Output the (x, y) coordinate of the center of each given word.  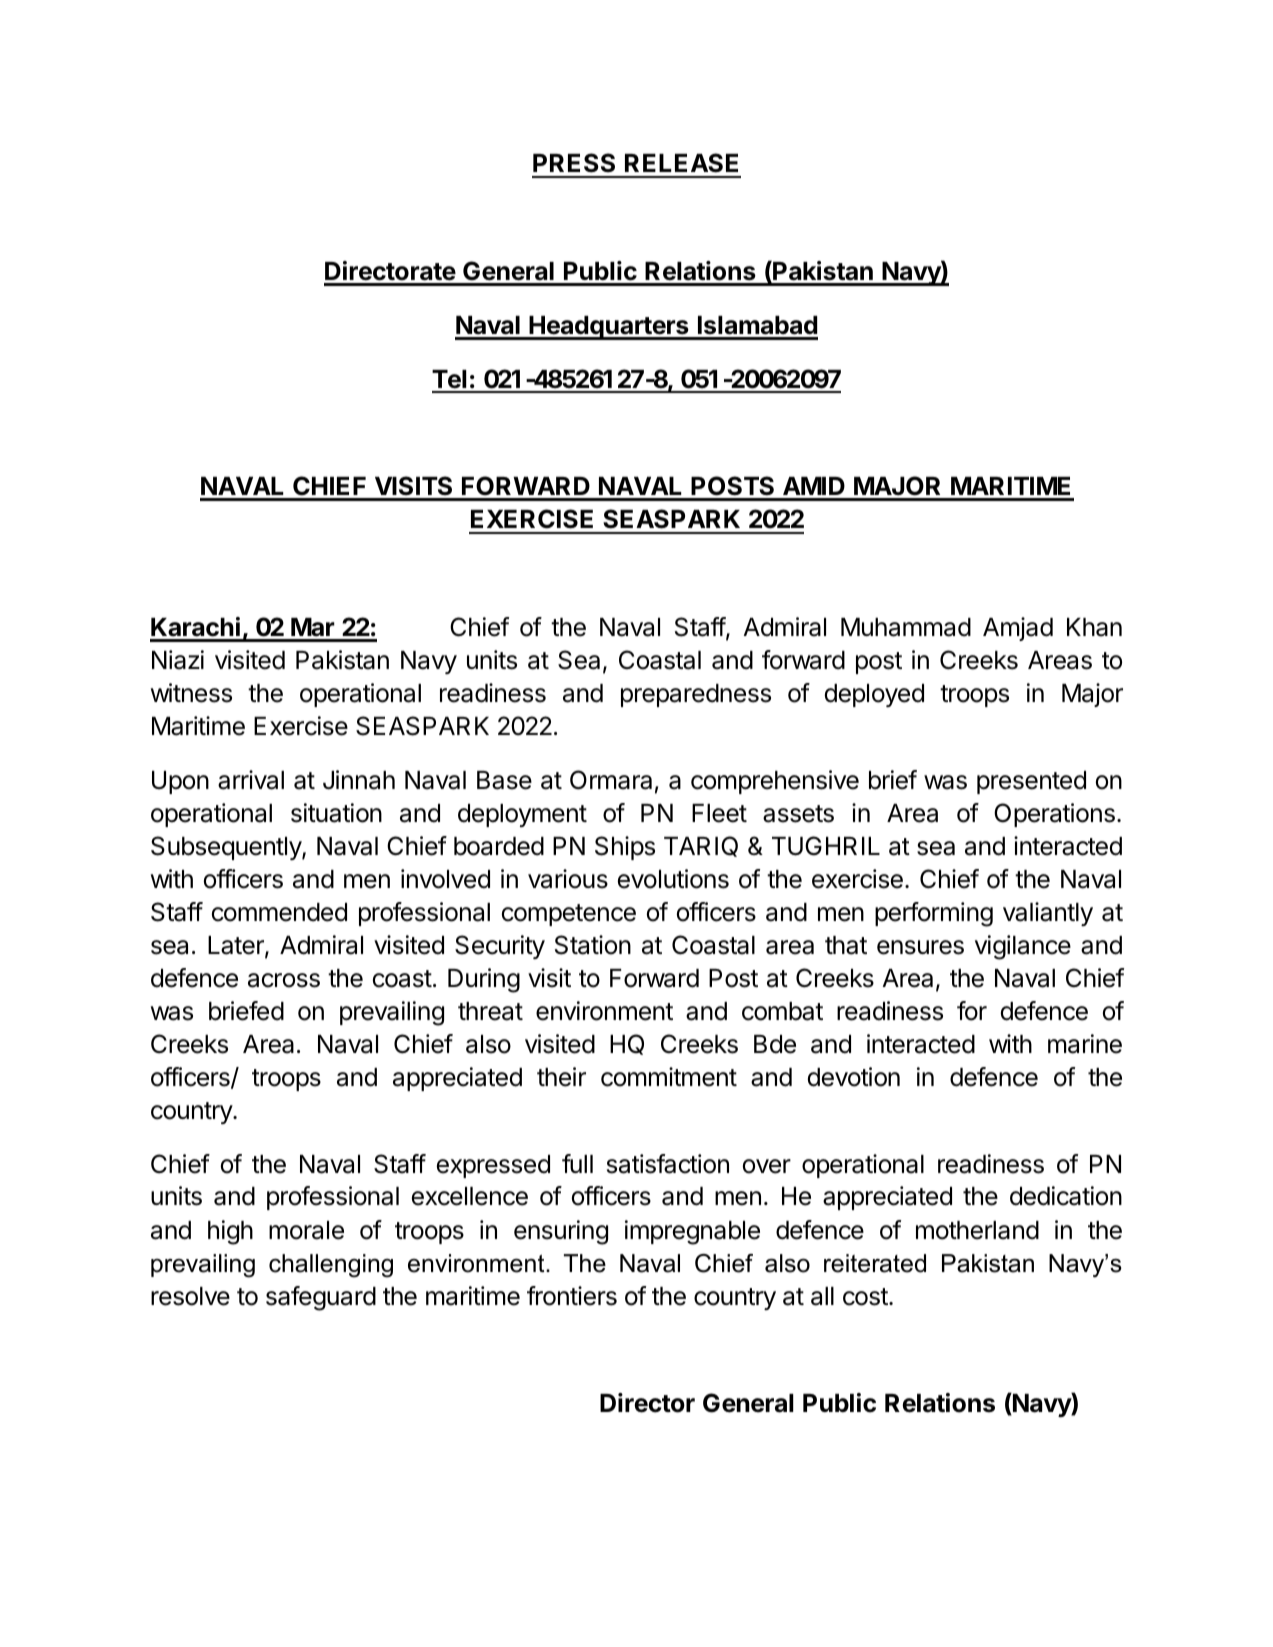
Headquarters (609, 328)
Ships (625, 848)
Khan (1094, 627)
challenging (331, 1266)
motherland (977, 1230)
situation (336, 813)
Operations (1054, 815)
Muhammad (906, 627)
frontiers (572, 1296)
